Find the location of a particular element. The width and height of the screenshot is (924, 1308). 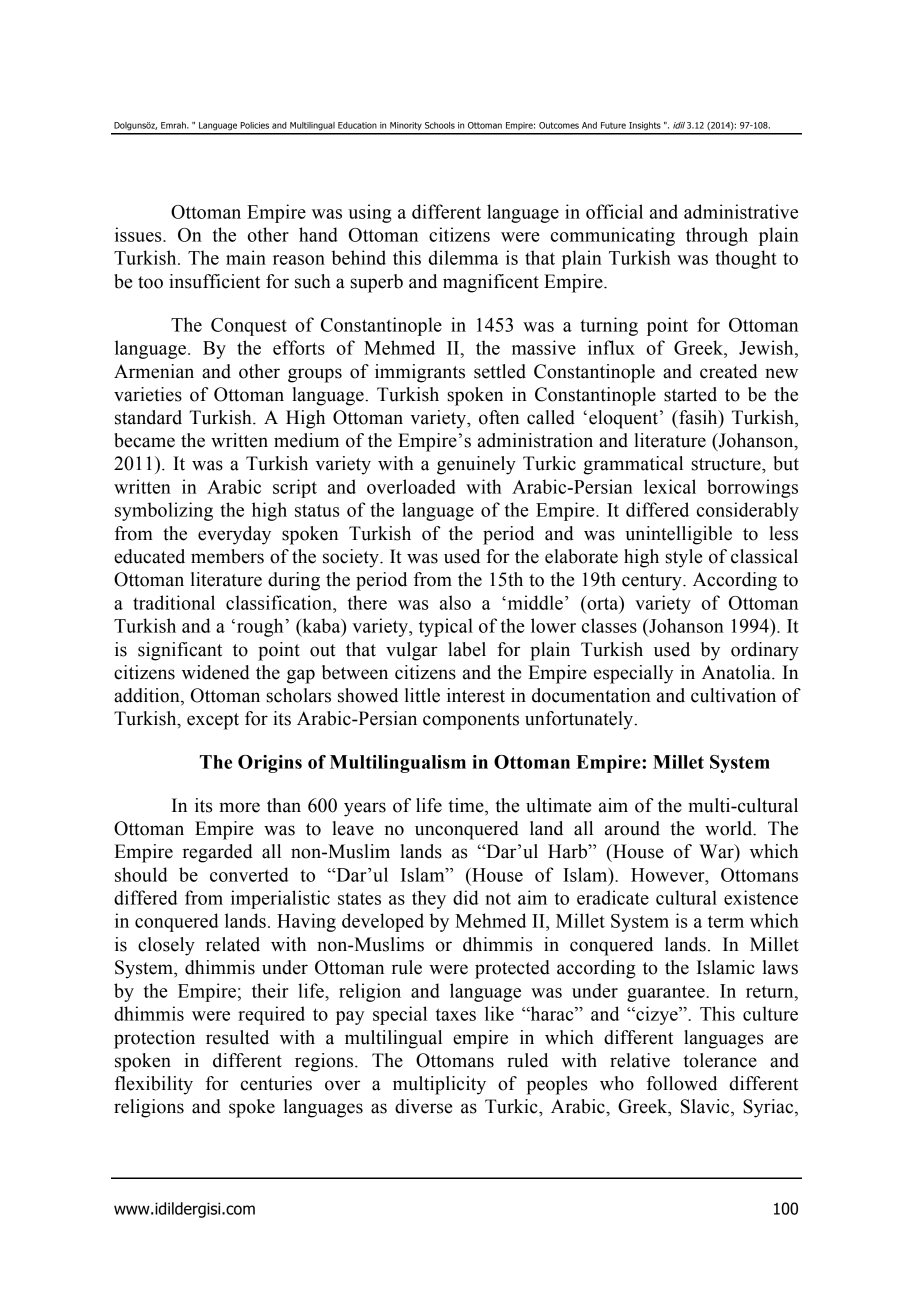

resulted is located at coordinates (237, 1037).
